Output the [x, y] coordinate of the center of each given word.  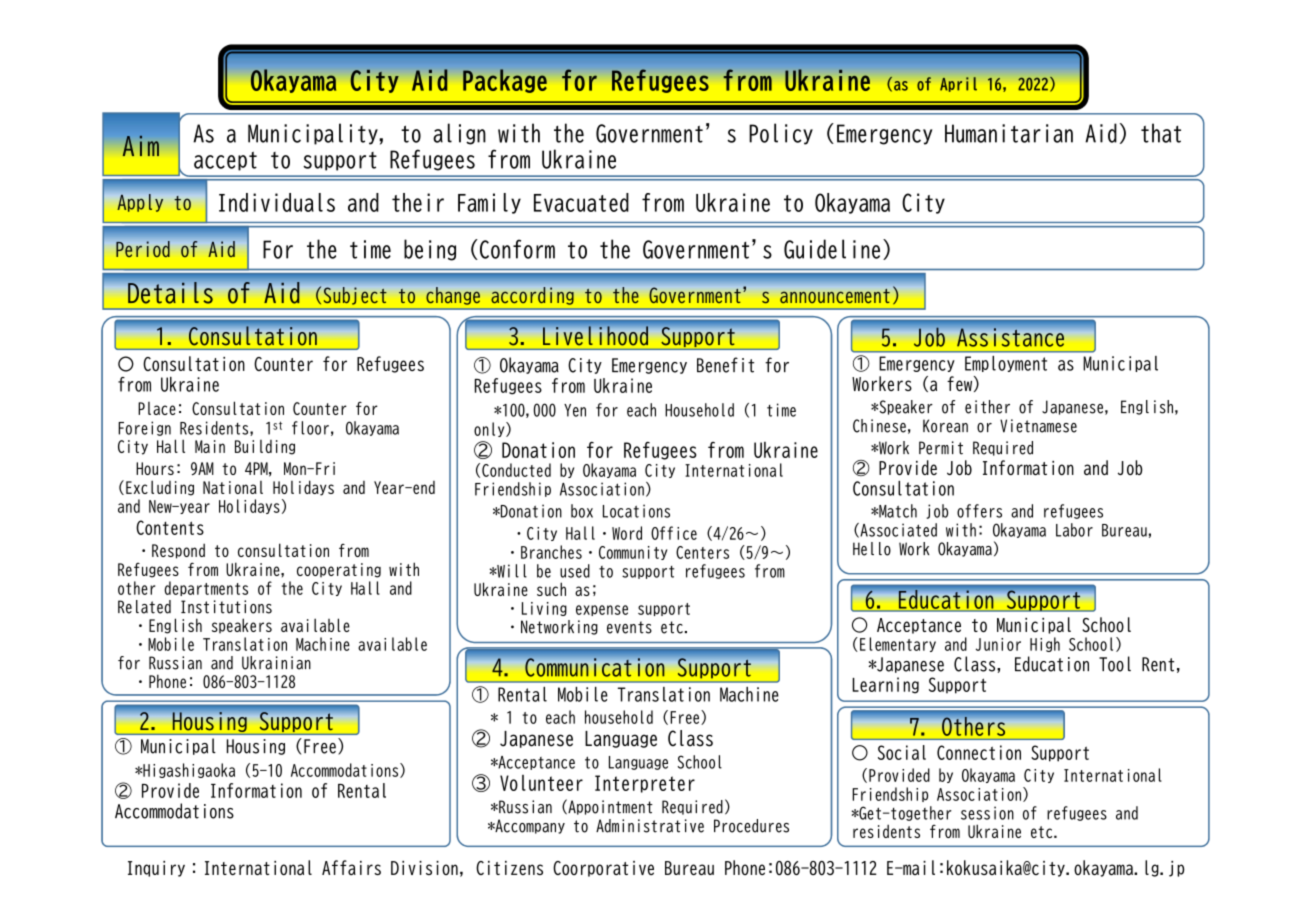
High [1045, 644]
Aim [141, 146]
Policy [781, 134]
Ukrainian [276, 663]
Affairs [351, 867]
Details [170, 293]
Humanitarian [1009, 133]
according [532, 296]
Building [265, 447]
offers [979, 511]
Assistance [1010, 337]
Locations [636, 511]
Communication [594, 667]
